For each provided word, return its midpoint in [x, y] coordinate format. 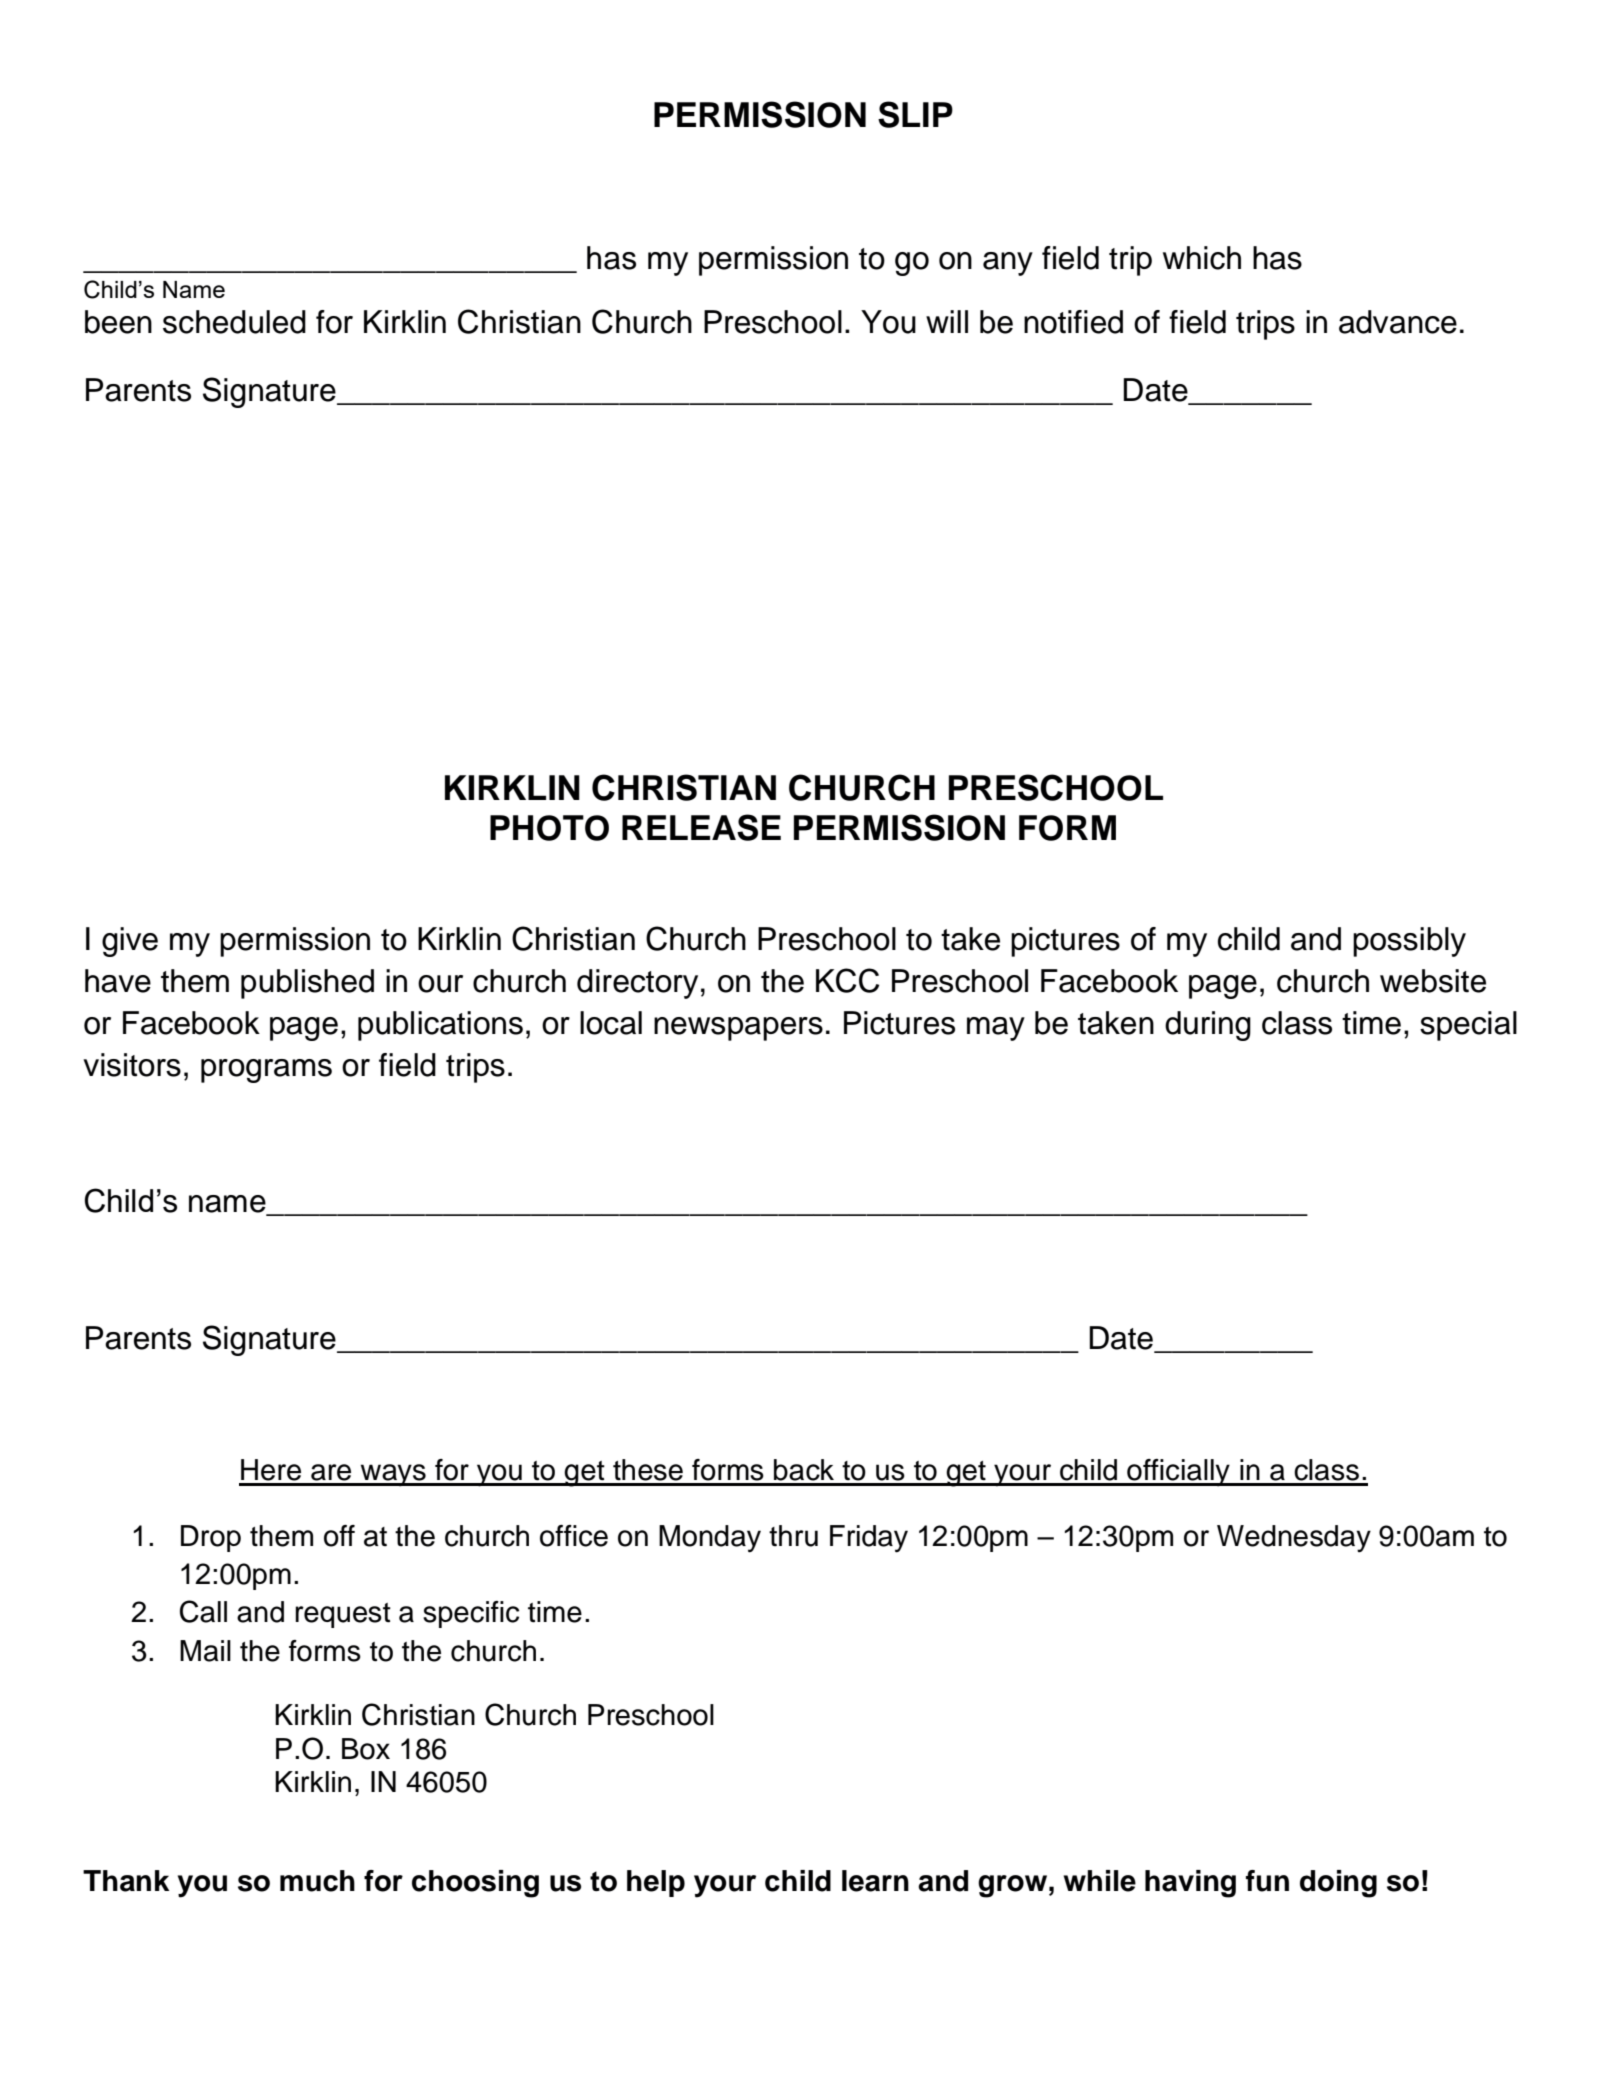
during [1208, 1026]
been [118, 322]
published [307, 984]
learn [875, 1881]
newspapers [738, 1029]
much [317, 1881]
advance [1398, 322]
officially [1178, 1473]
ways [393, 1475]
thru [793, 1536]
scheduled [234, 322]
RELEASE [701, 827]
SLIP [915, 114]
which [1202, 258]
